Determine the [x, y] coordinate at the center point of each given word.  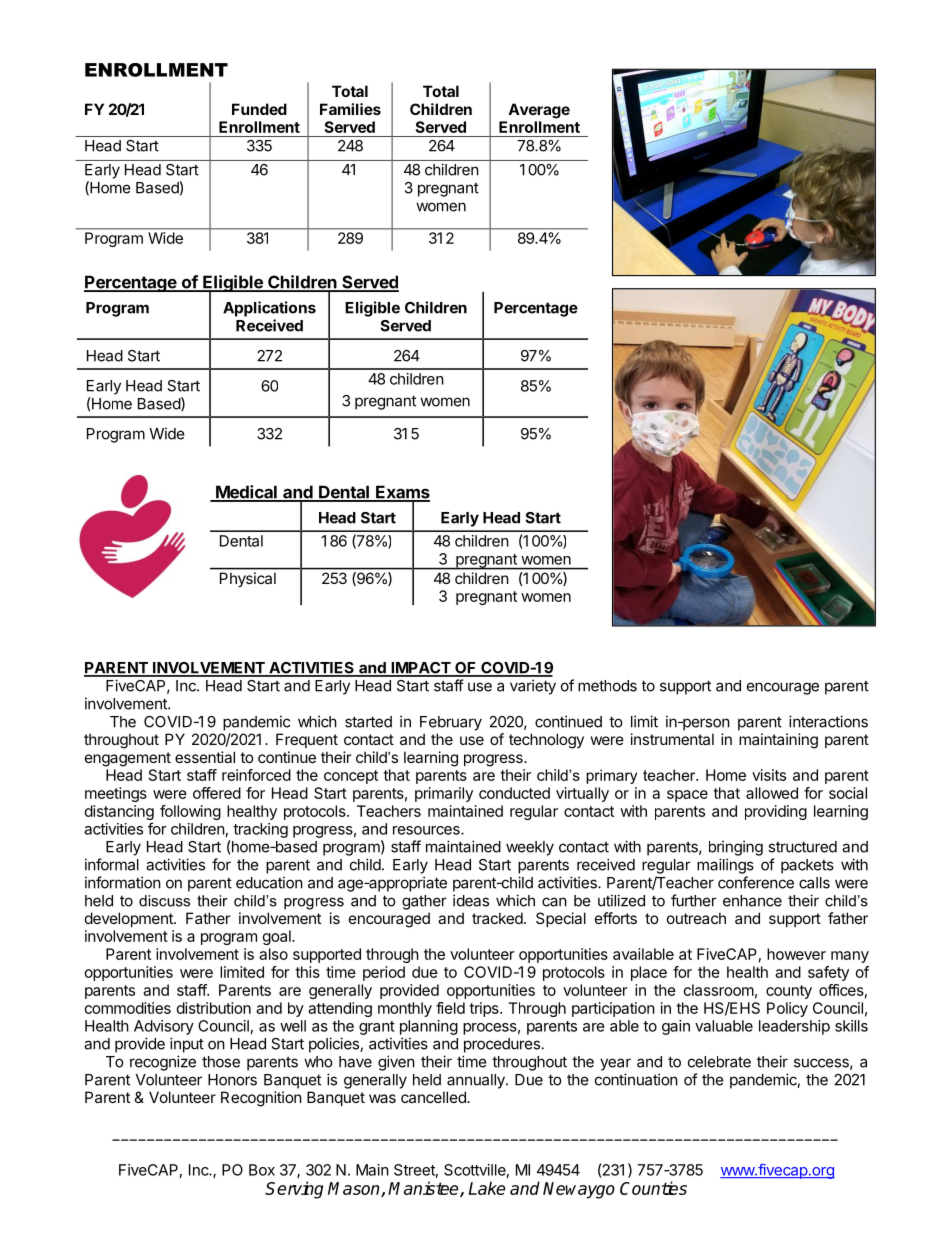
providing [776, 812]
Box [262, 1170]
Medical [246, 493]
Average [539, 111]
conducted [514, 793]
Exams [402, 493]
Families [350, 109]
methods [607, 686]
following [190, 812]
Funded [259, 109]
